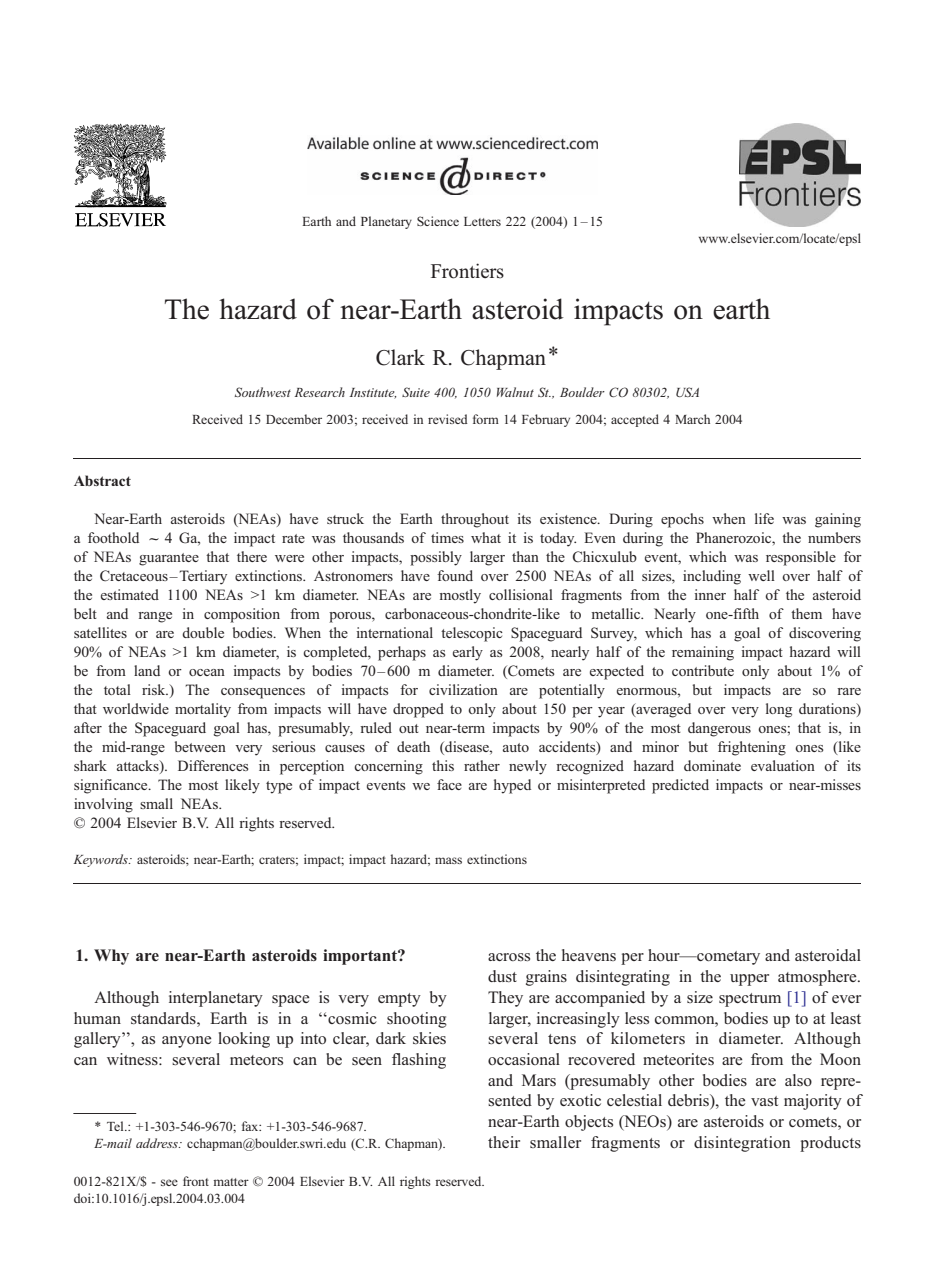 Image resolution: width=943 pixels, height=1288 pixels. I want to click on their, so click(504, 1142).
